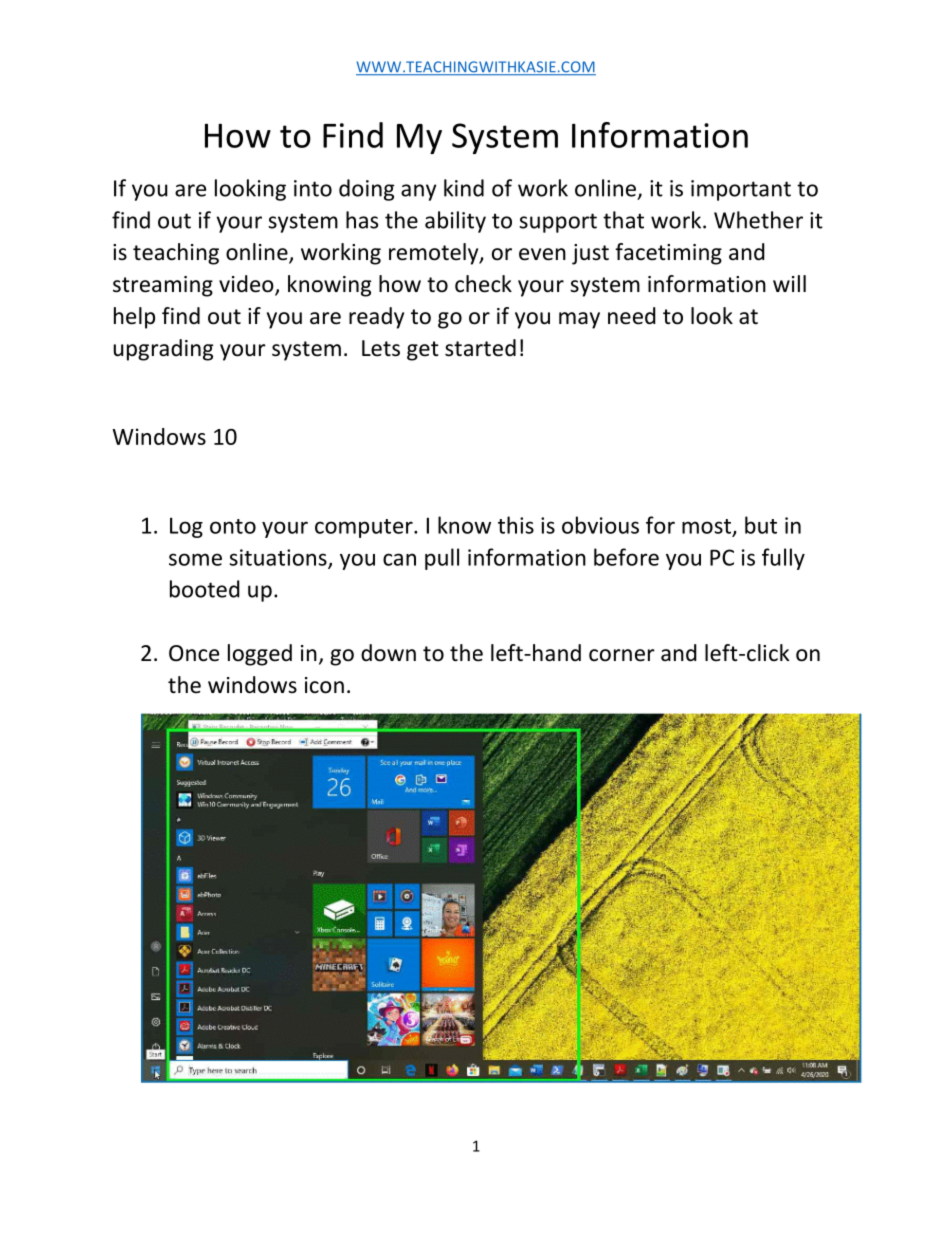 The width and height of the screenshot is (952, 1233). What do you see at coordinates (464, 188) in the screenshot?
I see `kind` at bounding box center [464, 188].
